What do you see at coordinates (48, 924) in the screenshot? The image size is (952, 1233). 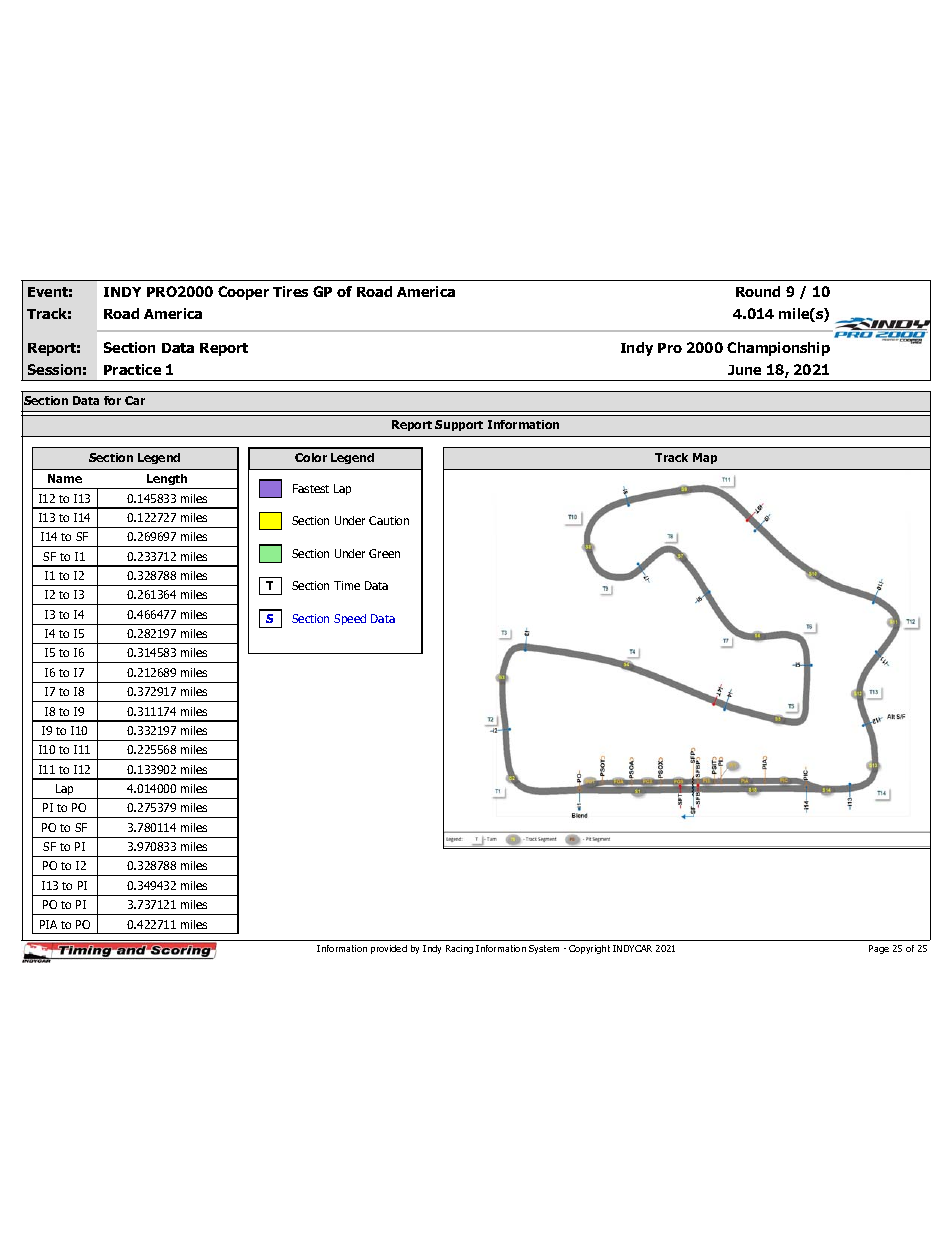 I see `PIA` at bounding box center [48, 924].
